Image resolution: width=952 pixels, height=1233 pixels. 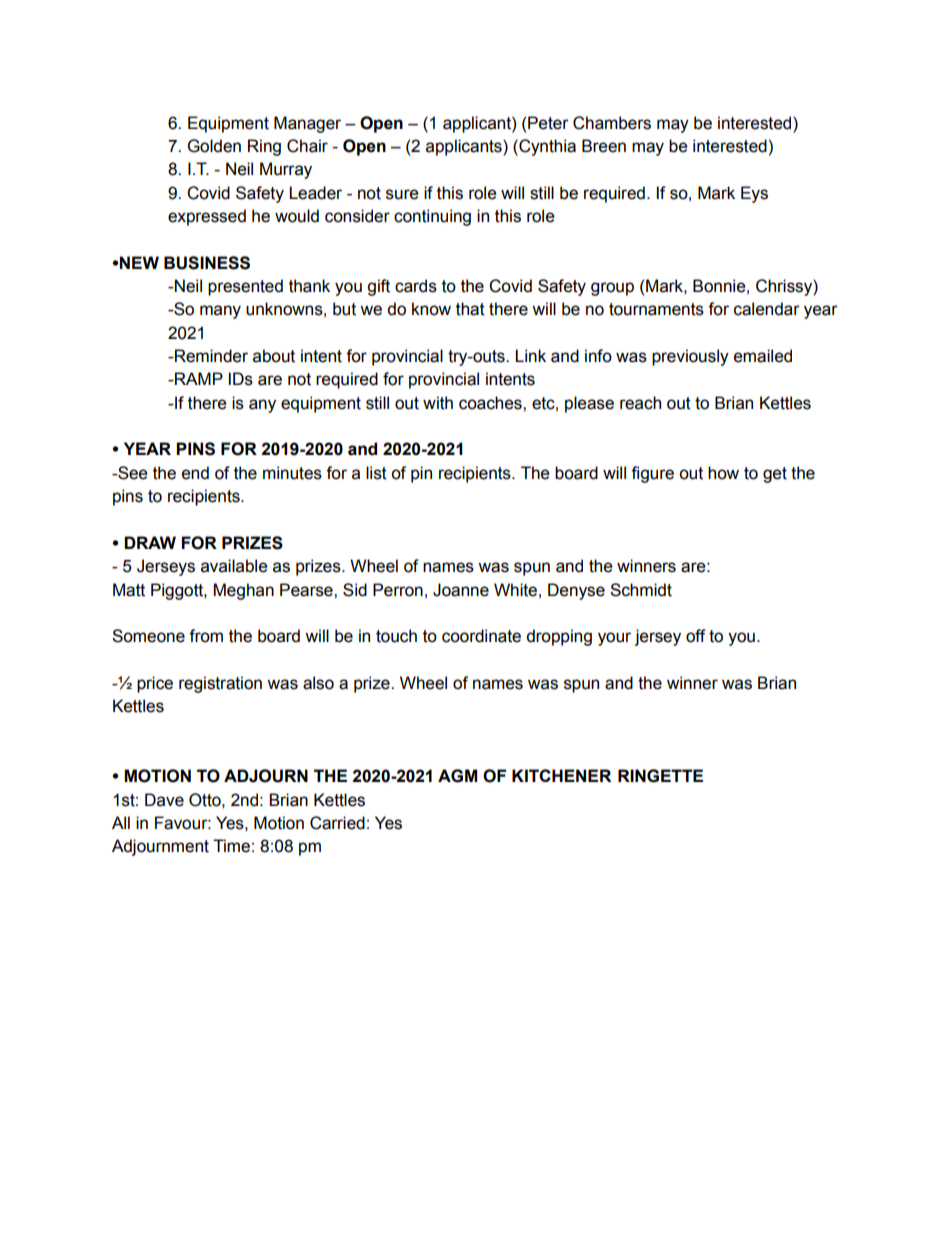 I want to click on figure, so click(x=652, y=474).
